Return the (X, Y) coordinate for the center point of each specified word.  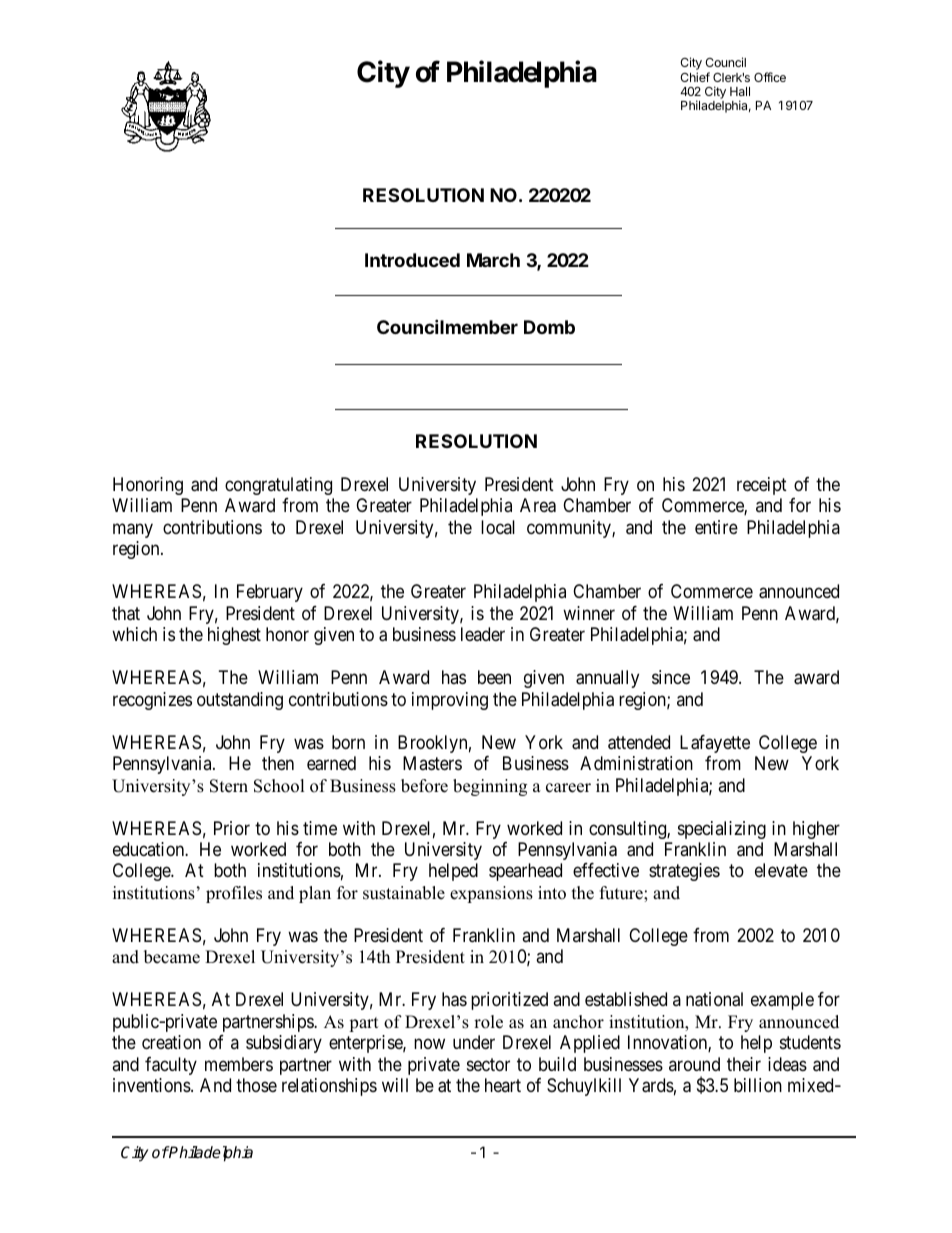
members (239, 1064)
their (744, 1064)
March (493, 260)
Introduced (412, 260)
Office (770, 77)
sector (488, 1064)
